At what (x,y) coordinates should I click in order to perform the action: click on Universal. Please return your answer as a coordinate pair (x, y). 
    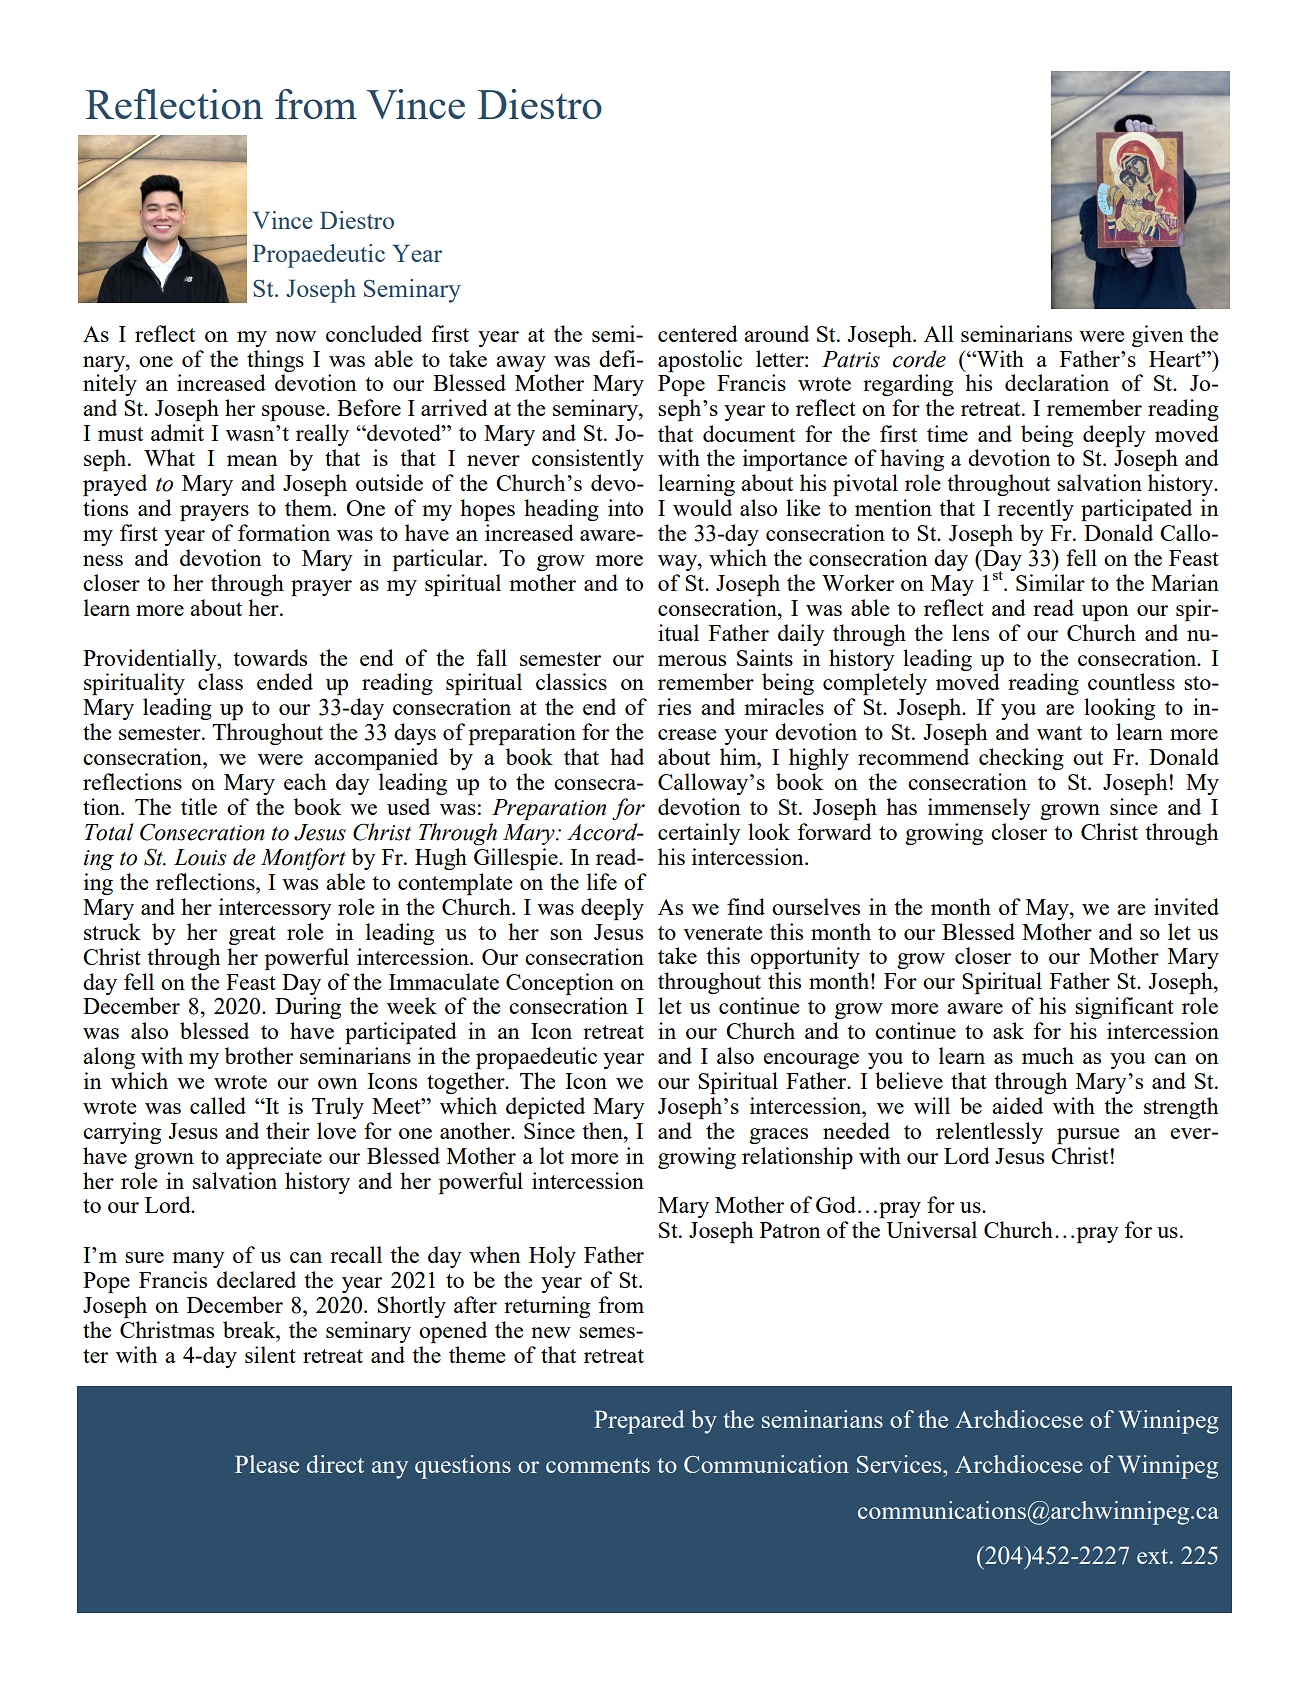
    Looking at the image, I should click on (931, 1229).
